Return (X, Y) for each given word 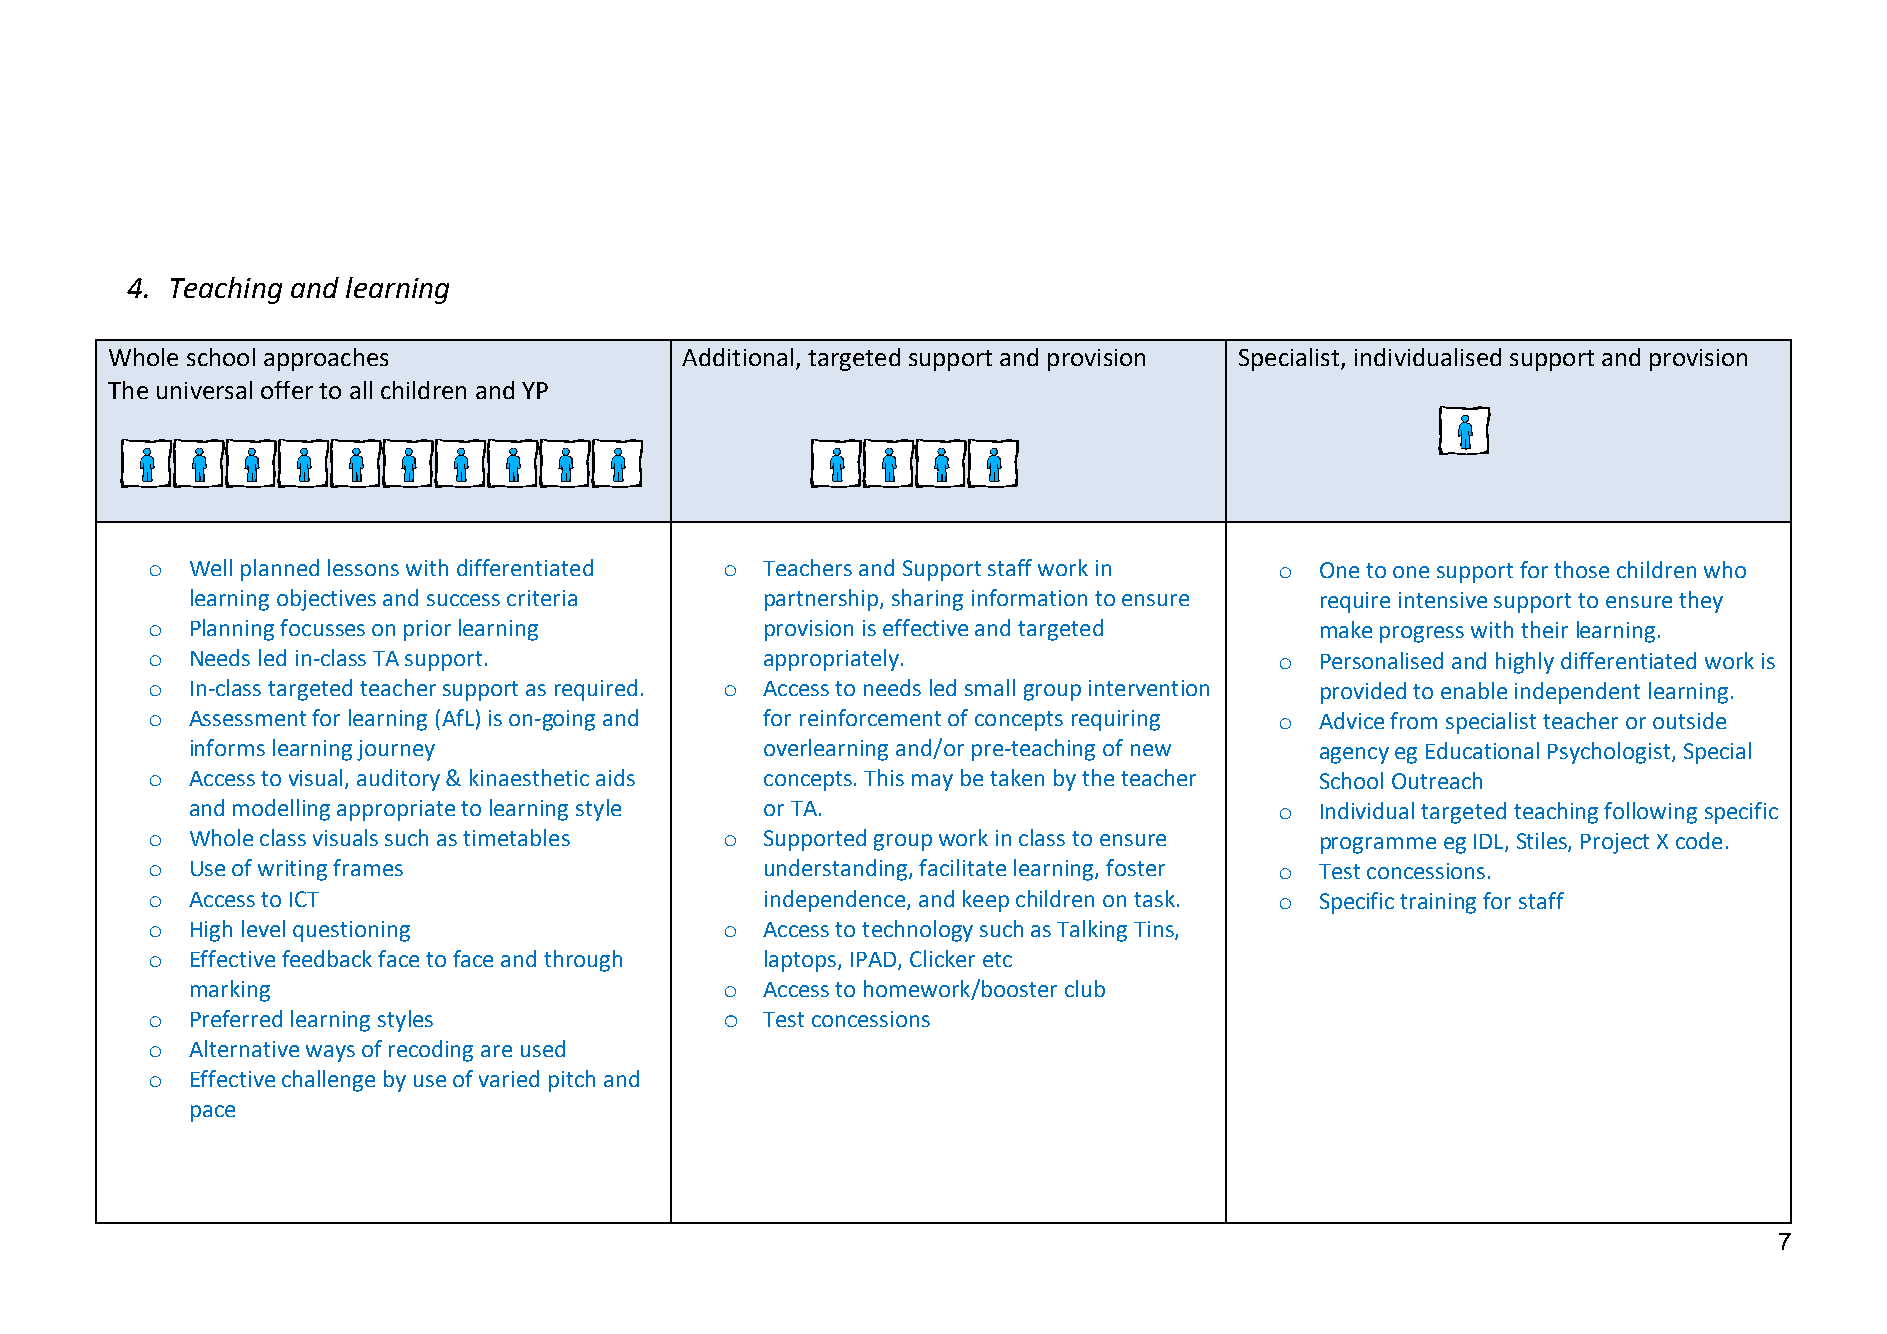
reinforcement (870, 717)
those (1581, 569)
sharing (927, 600)
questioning (351, 931)
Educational (1482, 750)
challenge (328, 1081)
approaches (326, 359)
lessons (363, 567)
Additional (737, 357)
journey (396, 750)
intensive (1443, 600)
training (1438, 903)
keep (986, 901)
